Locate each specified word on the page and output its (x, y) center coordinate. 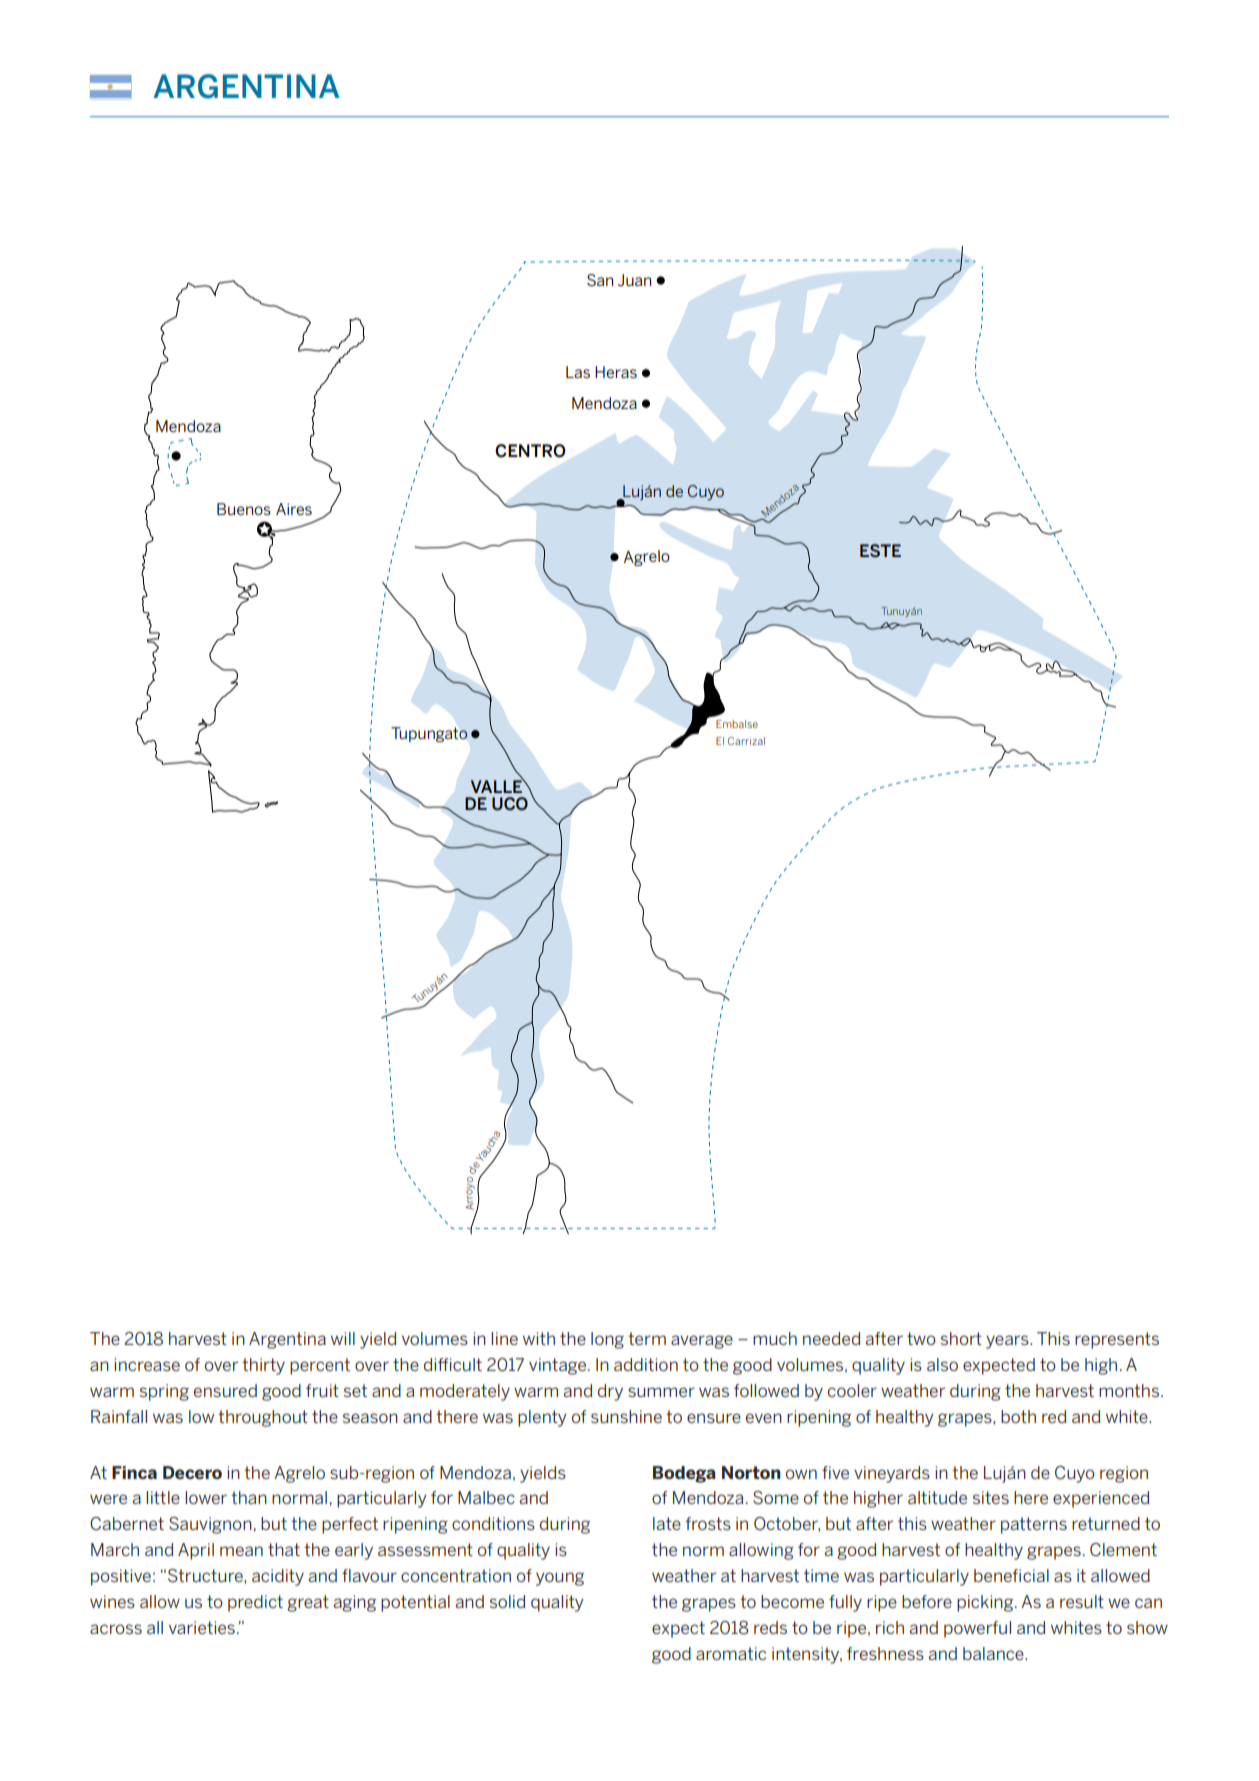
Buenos (244, 509)
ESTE (880, 551)
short (961, 1338)
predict (255, 1603)
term (647, 1338)
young (560, 1579)
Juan (634, 280)
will (343, 1338)
